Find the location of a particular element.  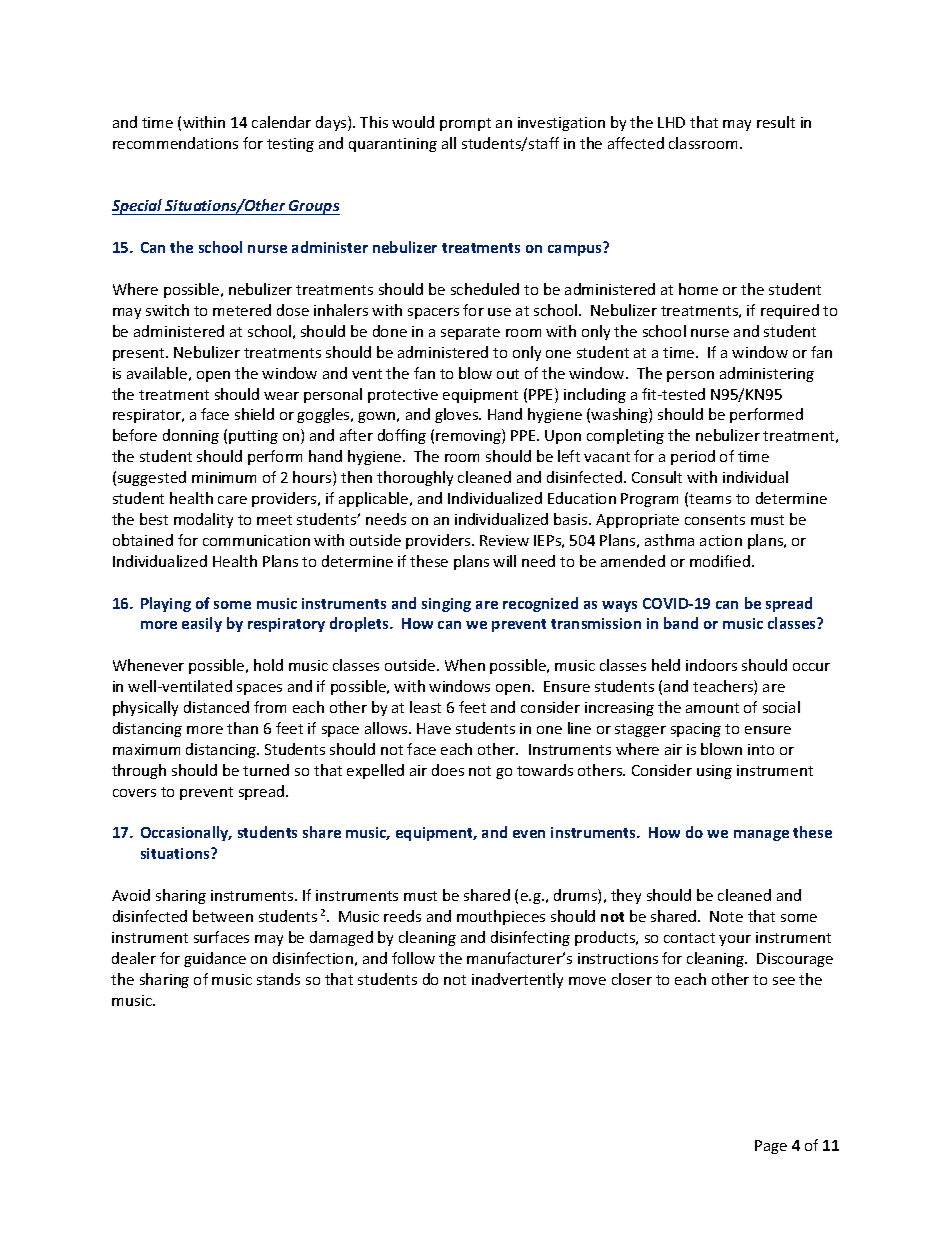

inadvertently is located at coordinates (517, 980).
